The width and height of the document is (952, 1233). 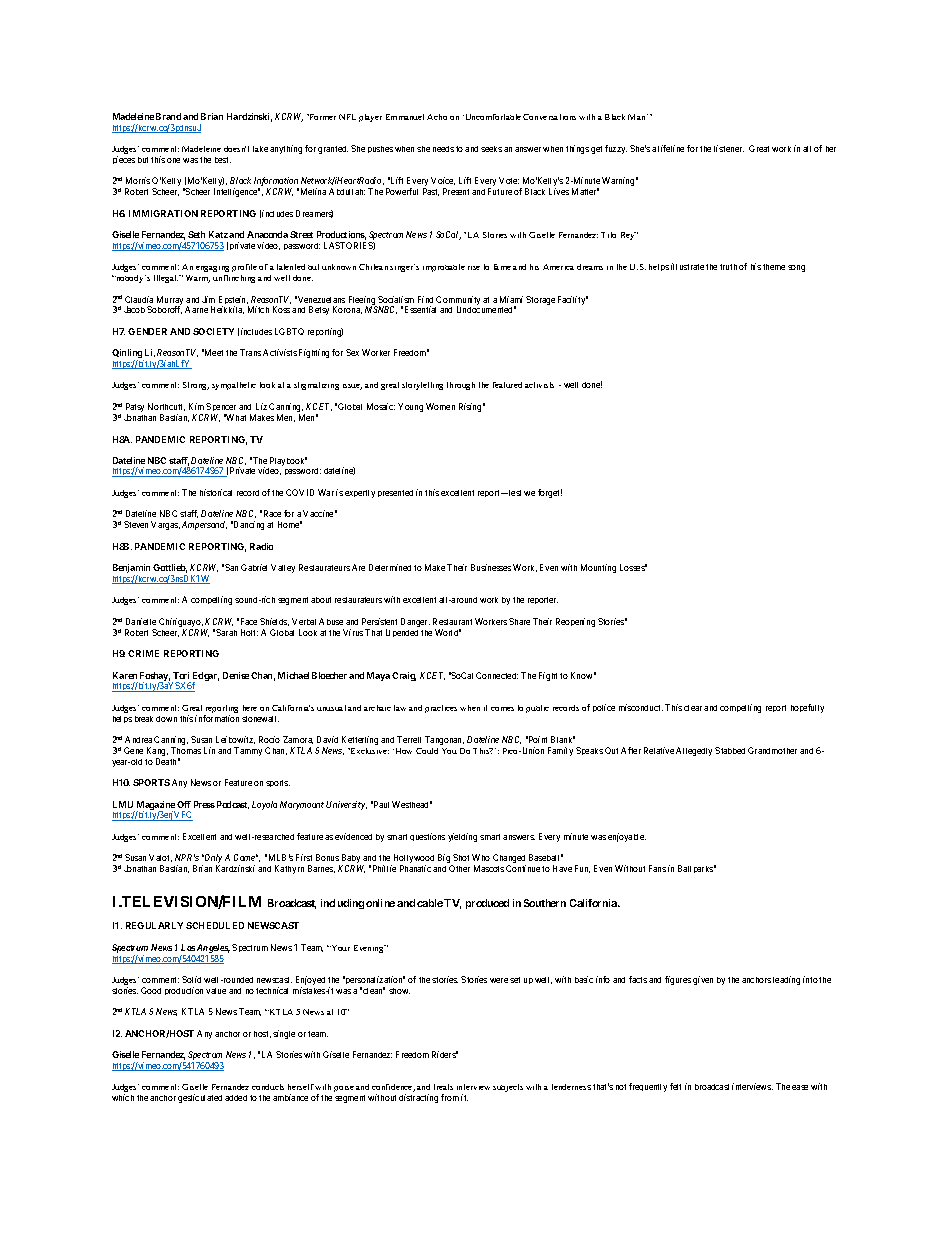 I want to click on Kim, so click(x=198, y=406).
